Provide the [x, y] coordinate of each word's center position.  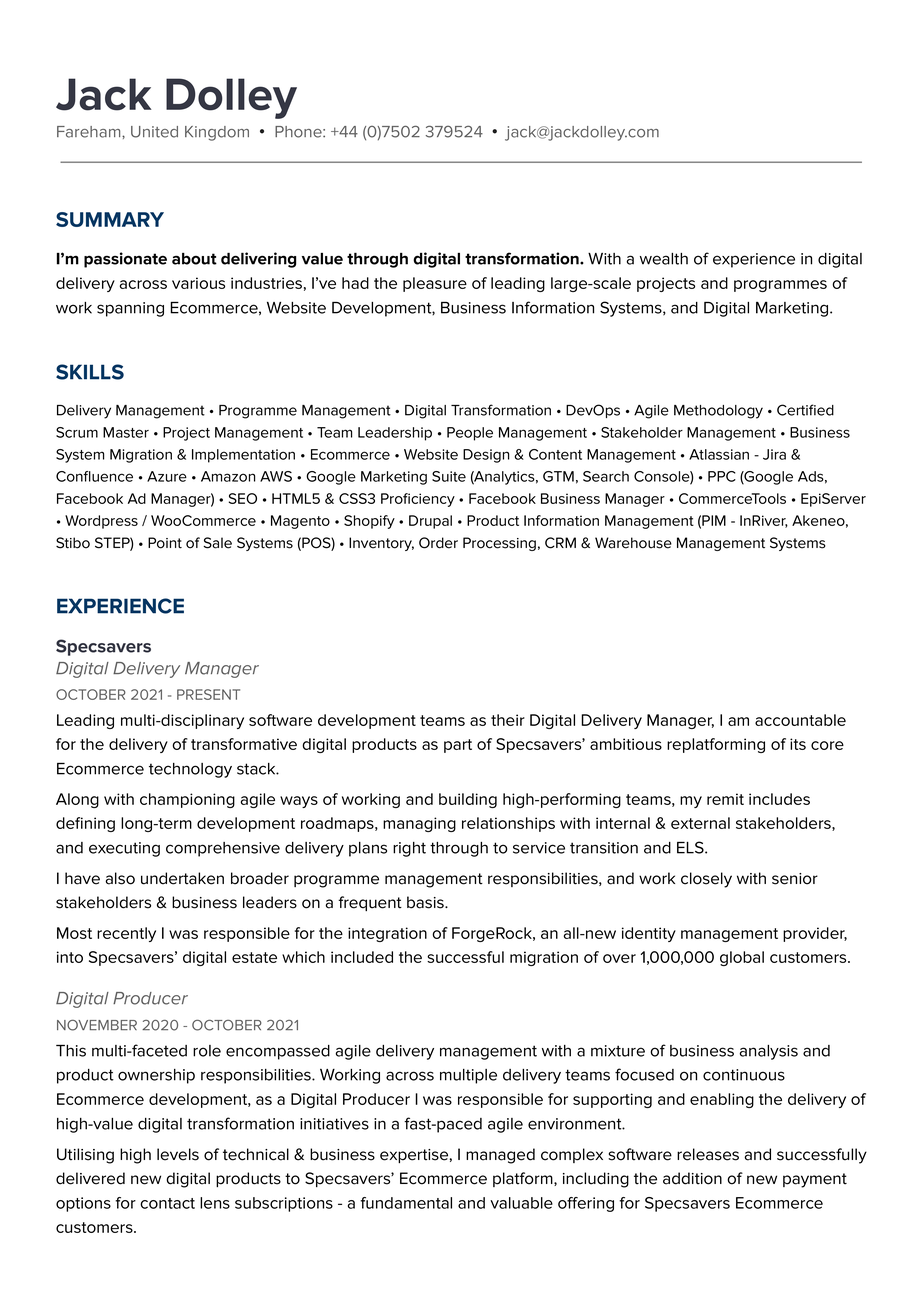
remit [725, 799]
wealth [664, 259]
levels [178, 1154]
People [470, 434]
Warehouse [633, 543]
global [742, 958]
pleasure [435, 284]
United [154, 132]
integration [387, 934]
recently [126, 934]
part [458, 746]
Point [165, 543]
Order [438, 543]
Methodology [718, 412]
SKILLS [90, 372]
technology [190, 770]
